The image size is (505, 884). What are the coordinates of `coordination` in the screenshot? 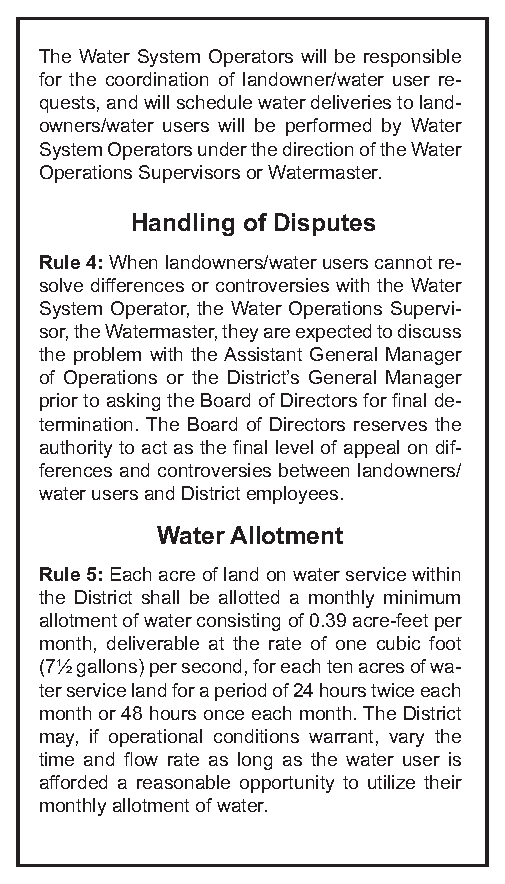 It's located at (157, 79).
